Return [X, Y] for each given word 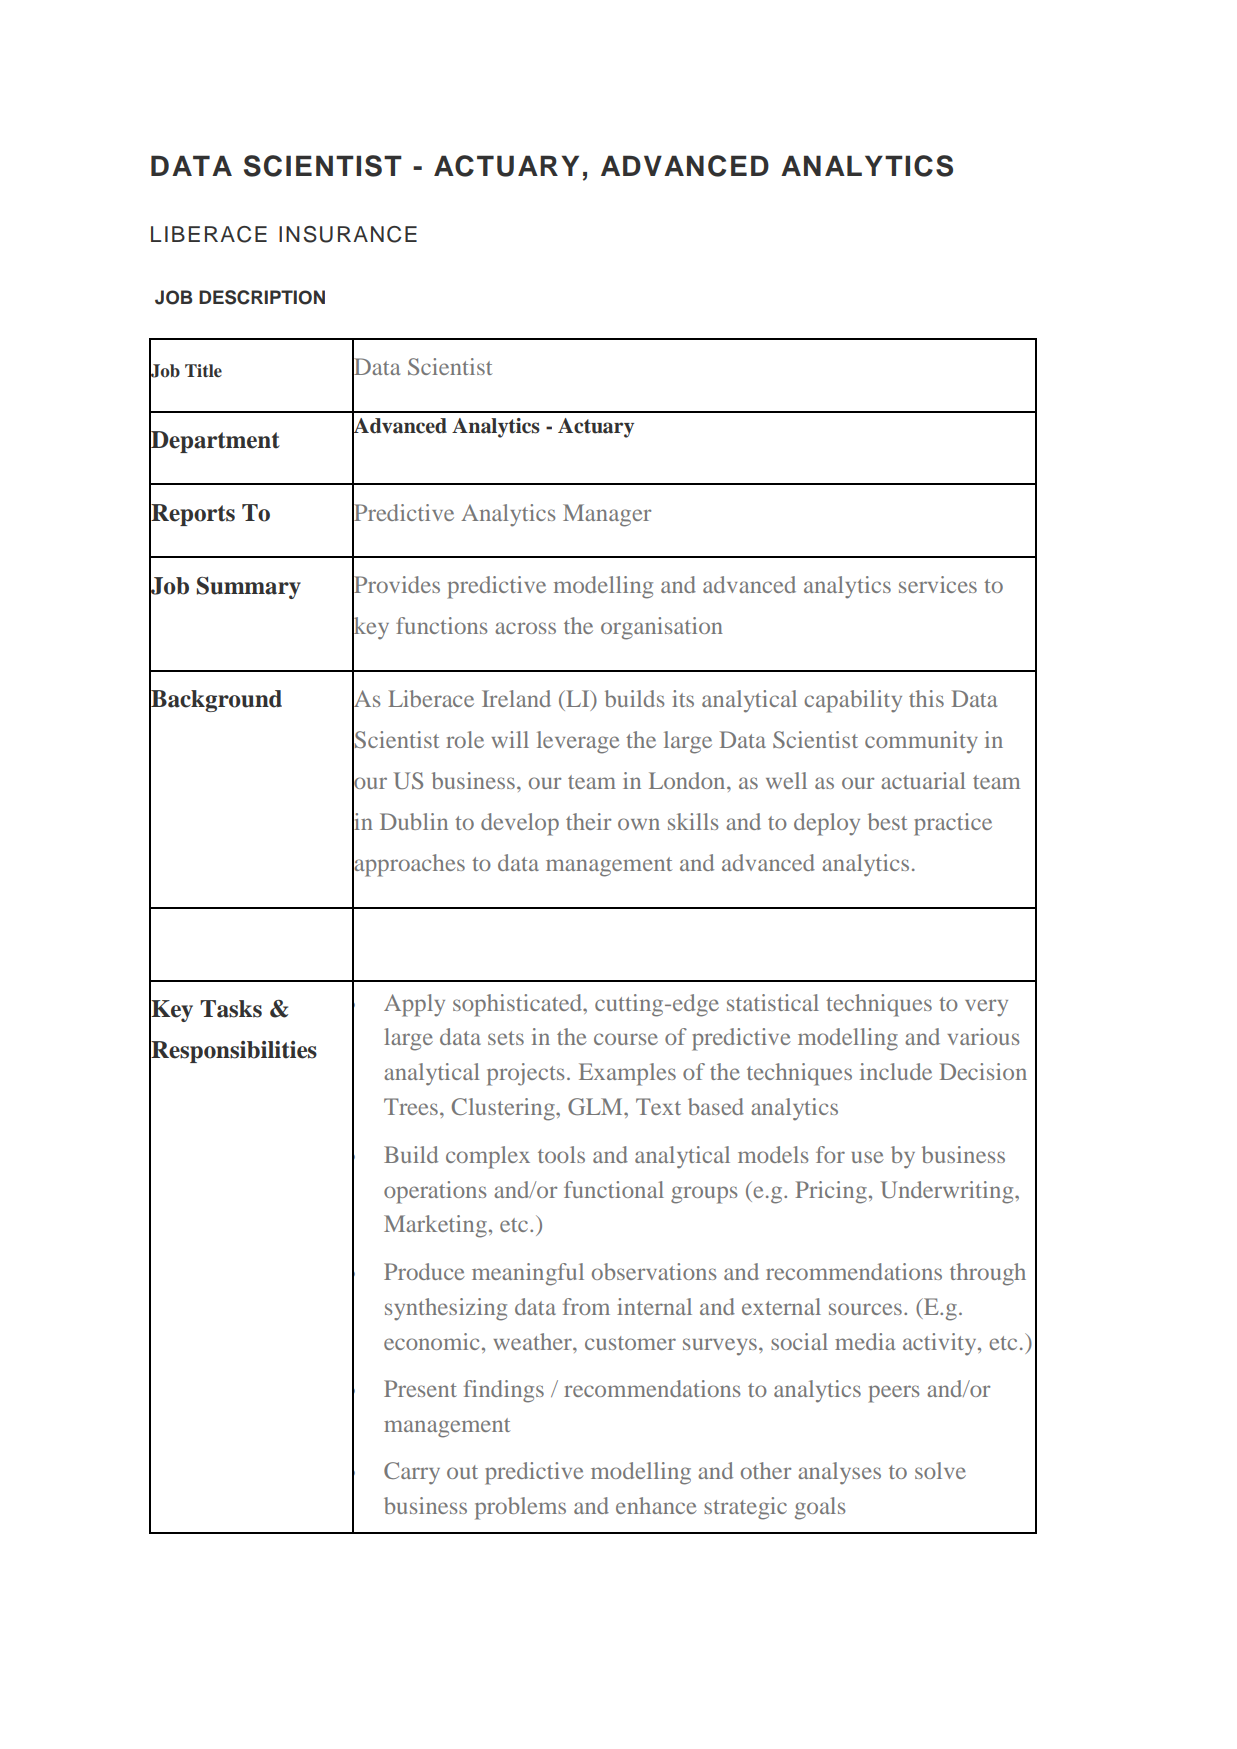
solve [940, 1470]
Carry [412, 1473]
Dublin [414, 821]
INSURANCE [348, 234]
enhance [656, 1505]
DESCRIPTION [262, 297]
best [887, 821]
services [938, 584]
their [588, 821]
